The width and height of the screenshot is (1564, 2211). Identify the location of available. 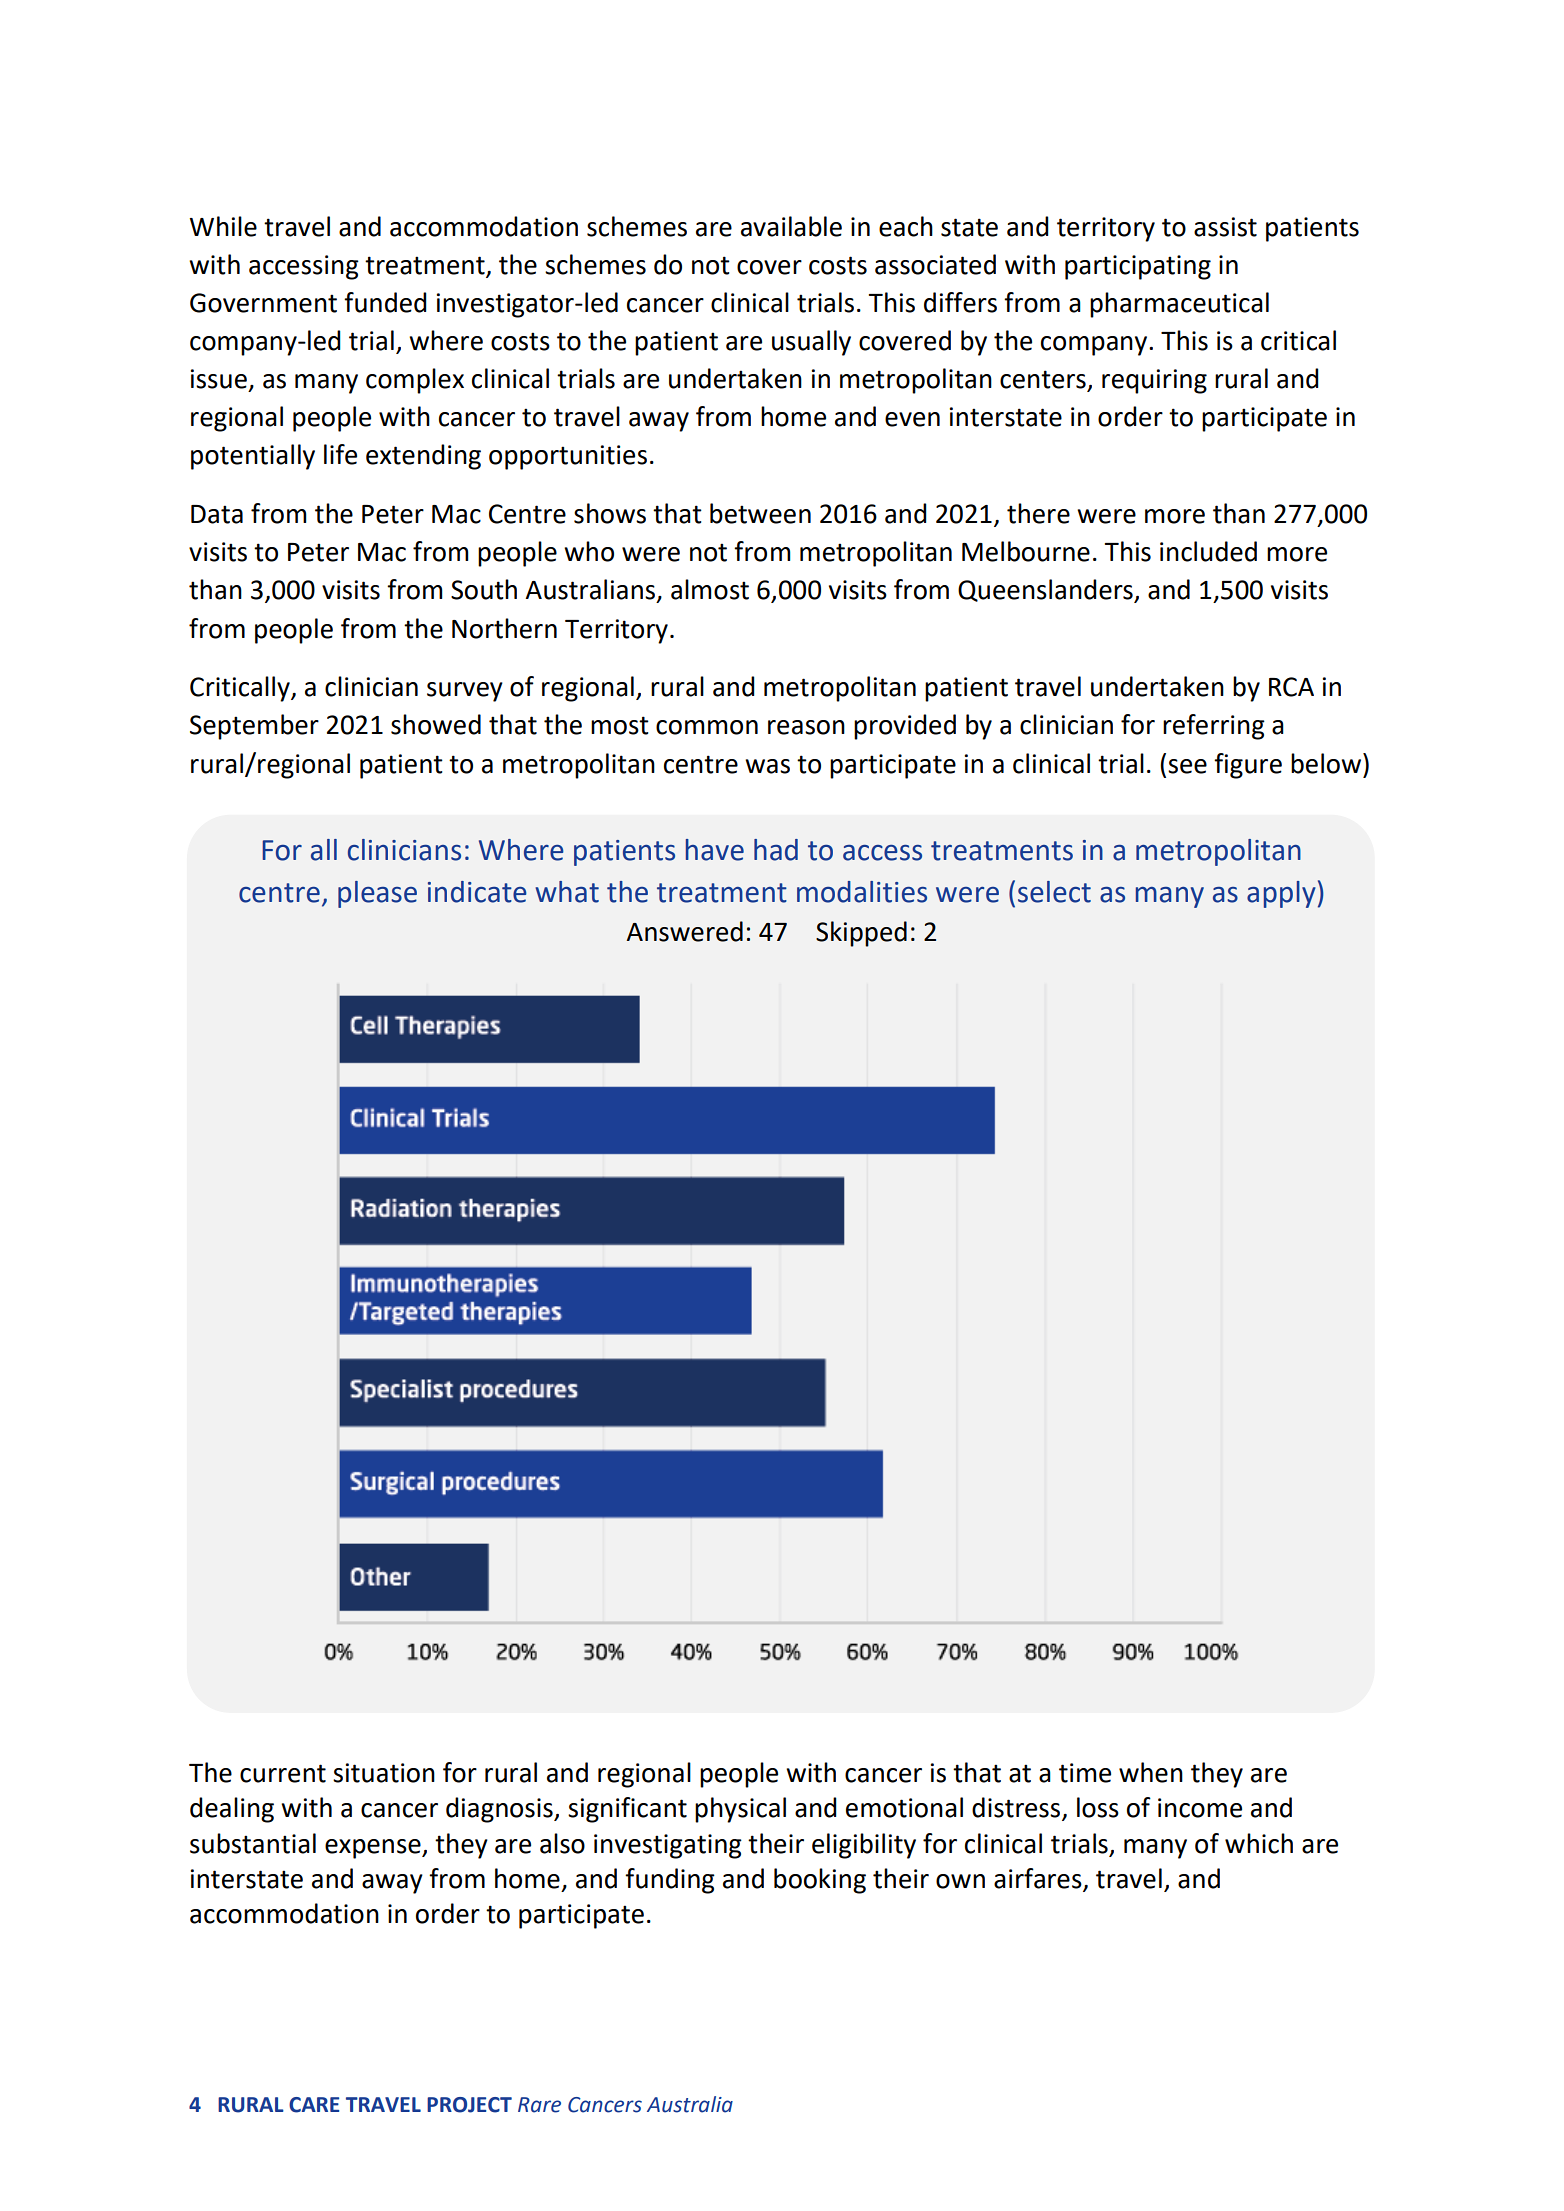
(791, 226).
